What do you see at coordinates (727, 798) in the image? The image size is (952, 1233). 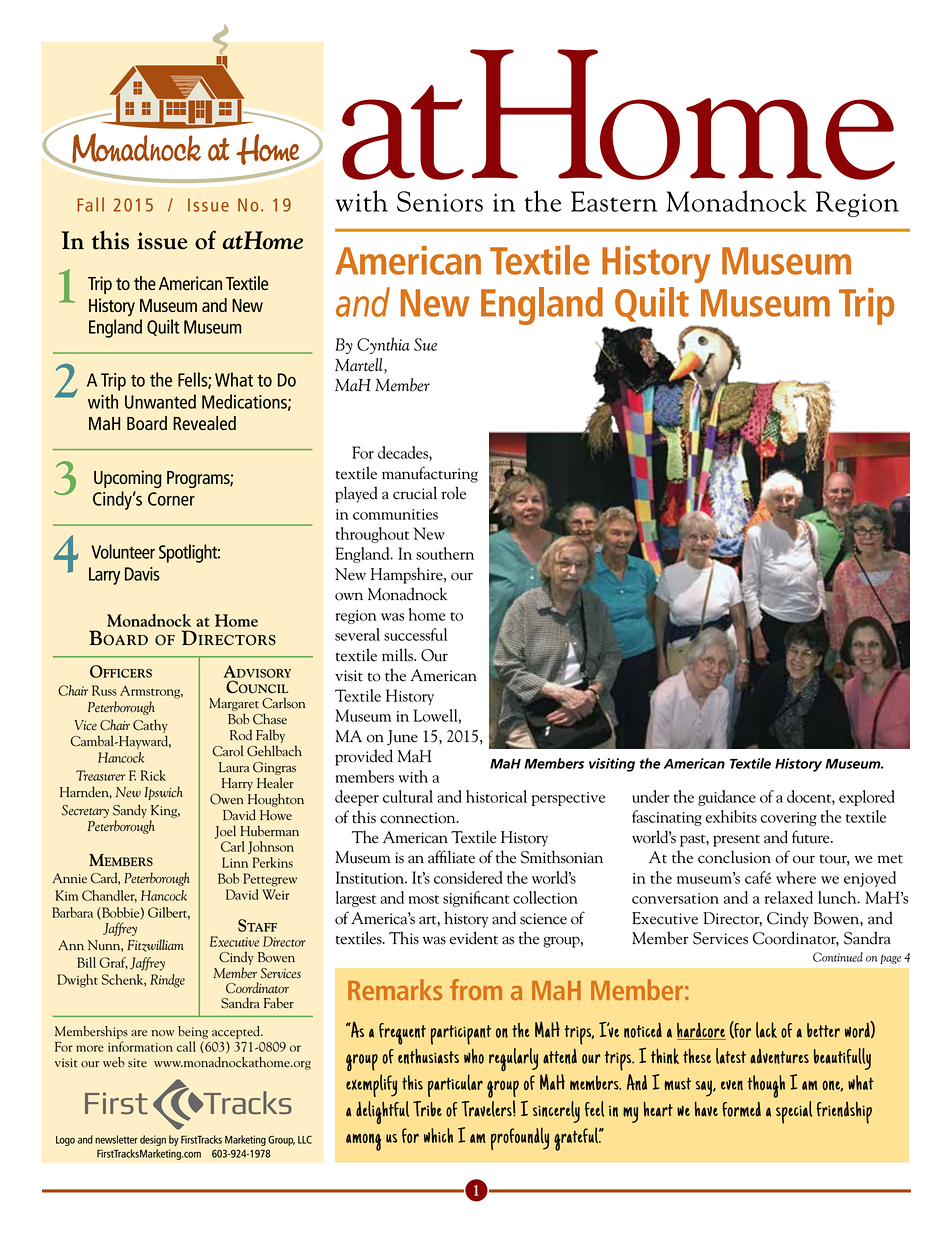 I see `guidance` at bounding box center [727, 798].
